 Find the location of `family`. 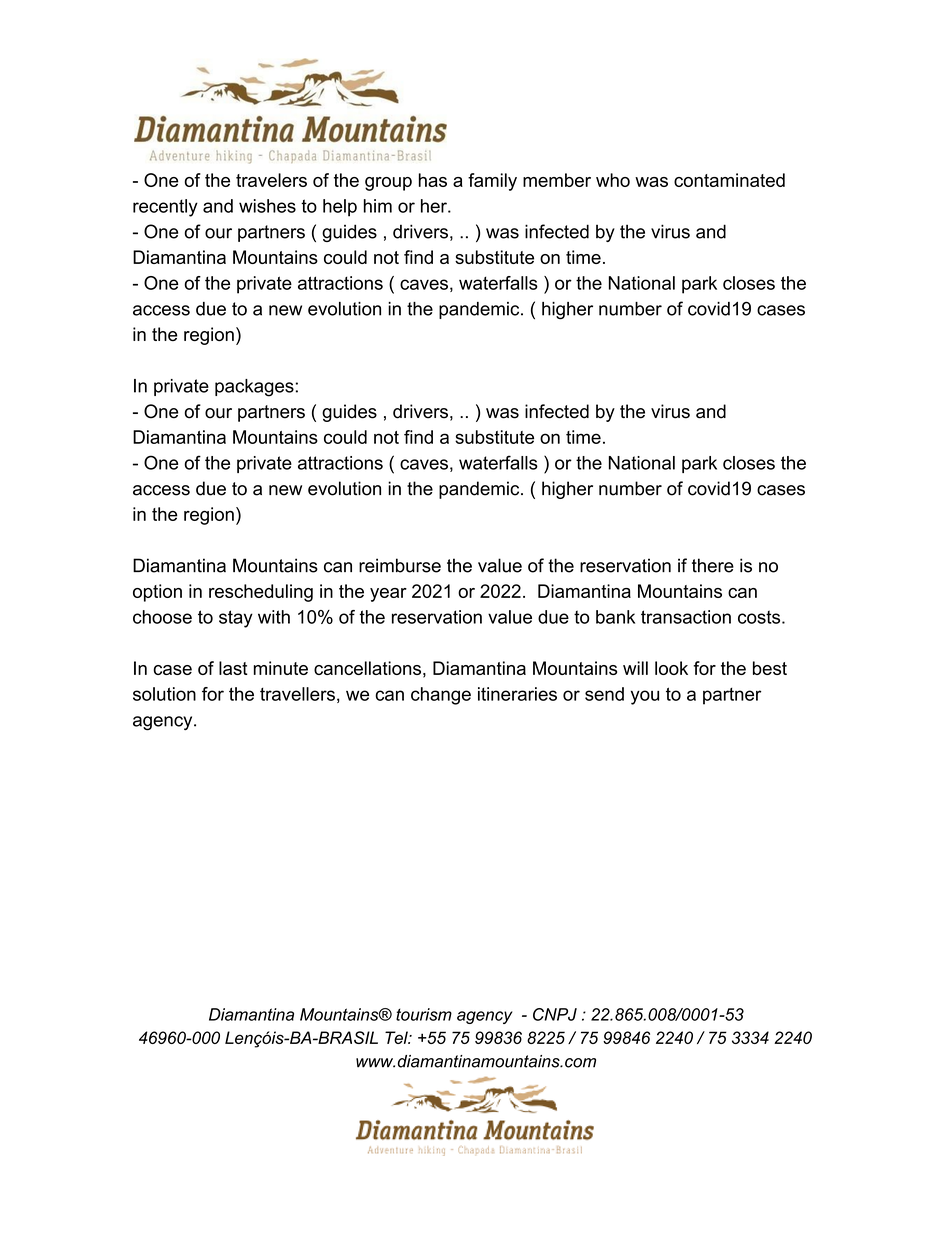

family is located at coordinates (492, 182).
